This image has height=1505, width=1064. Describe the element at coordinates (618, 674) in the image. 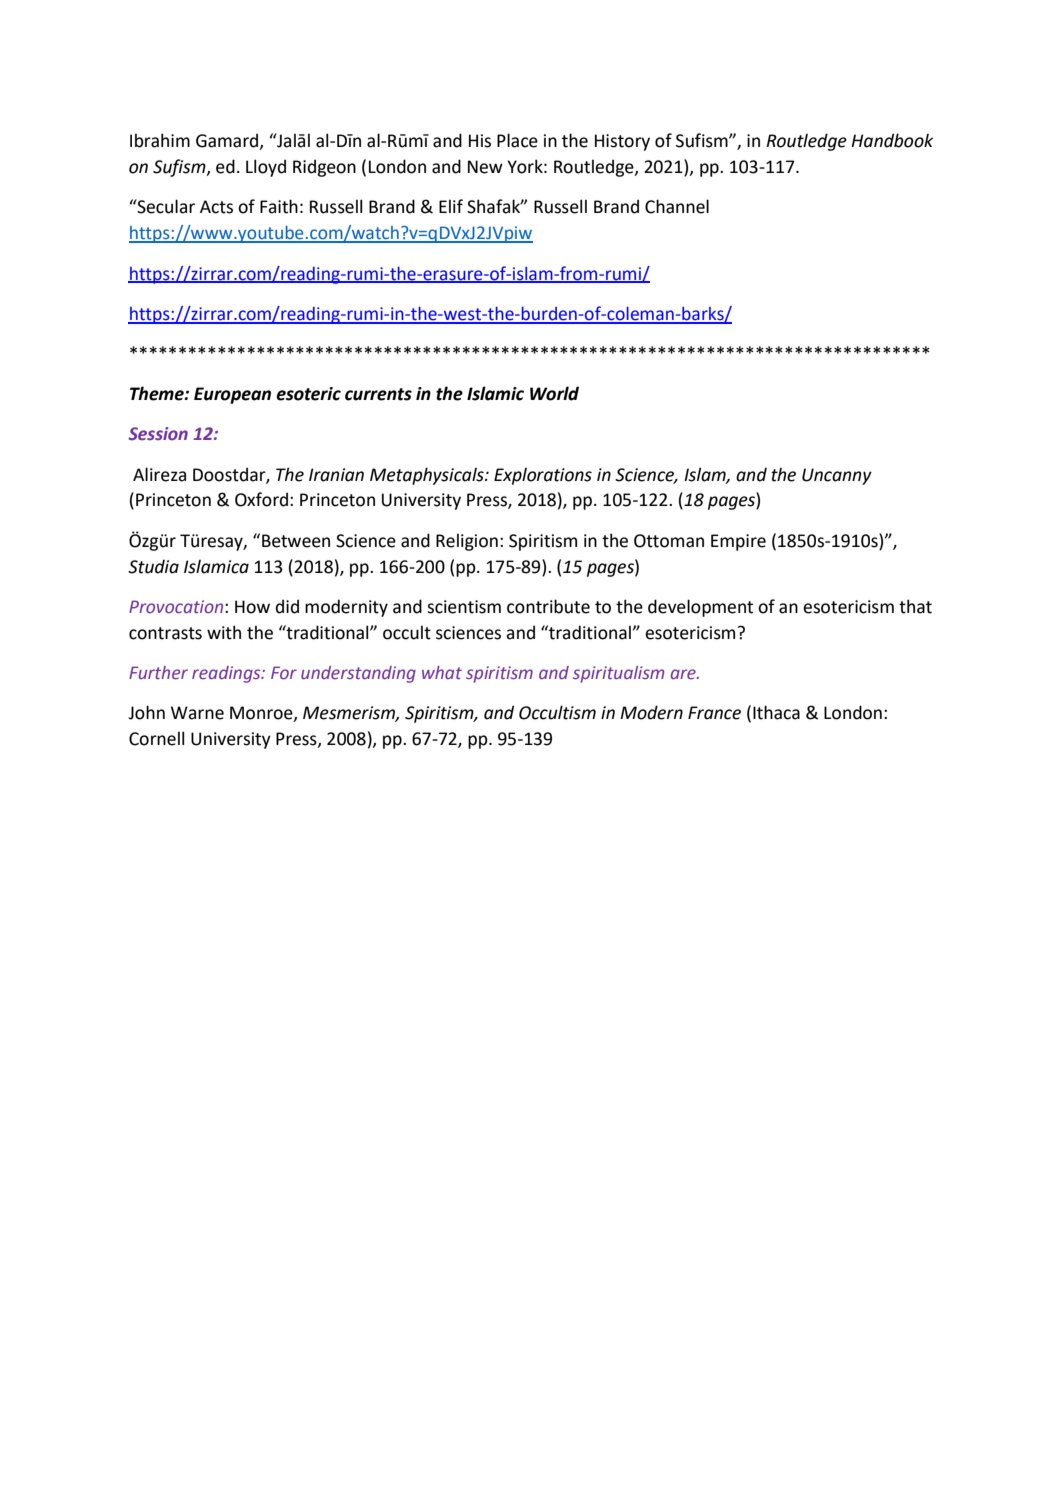

I see `spiritualism` at that location.
